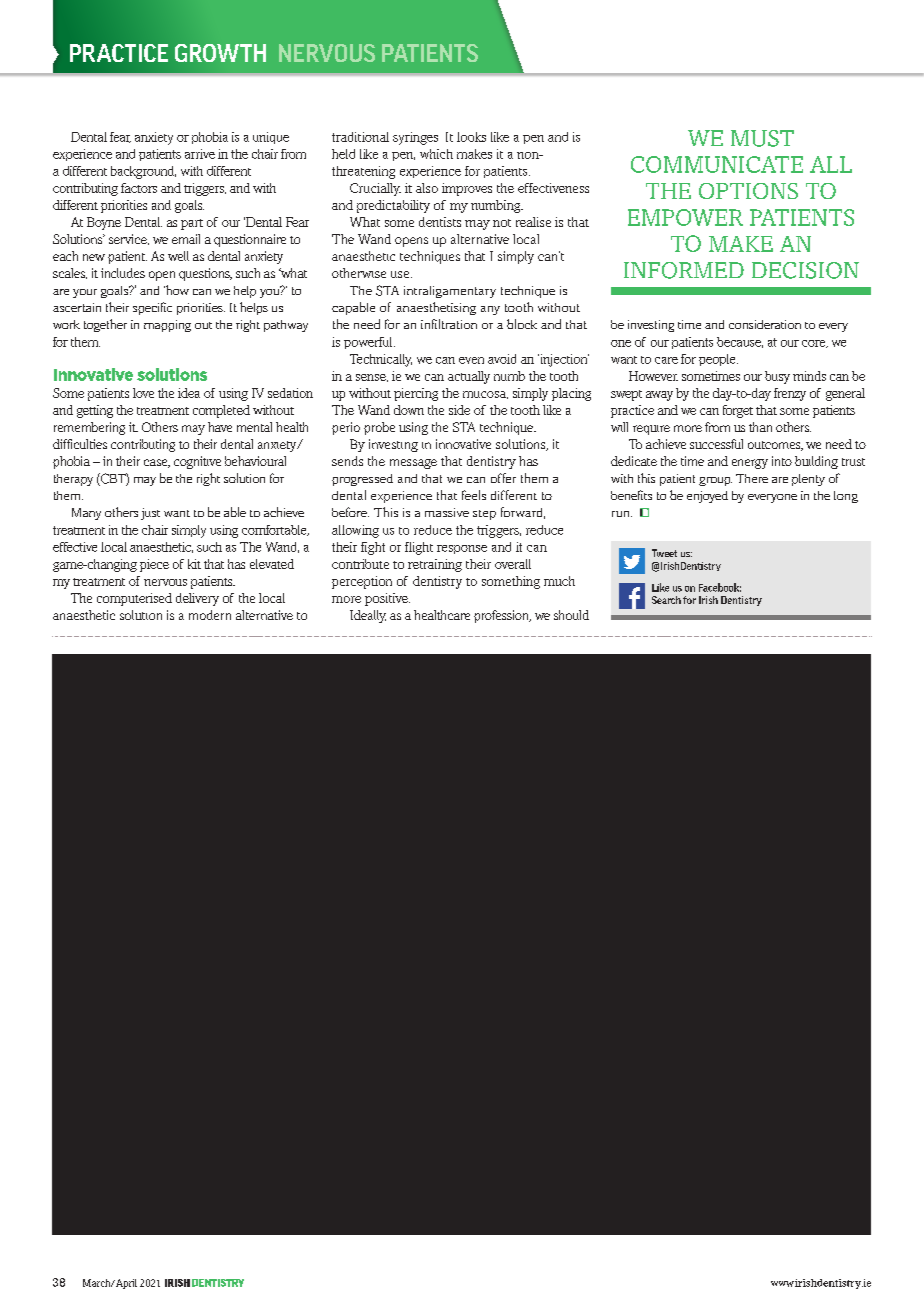 This image has width=924, height=1308. I want to click on core, so click(815, 344).
